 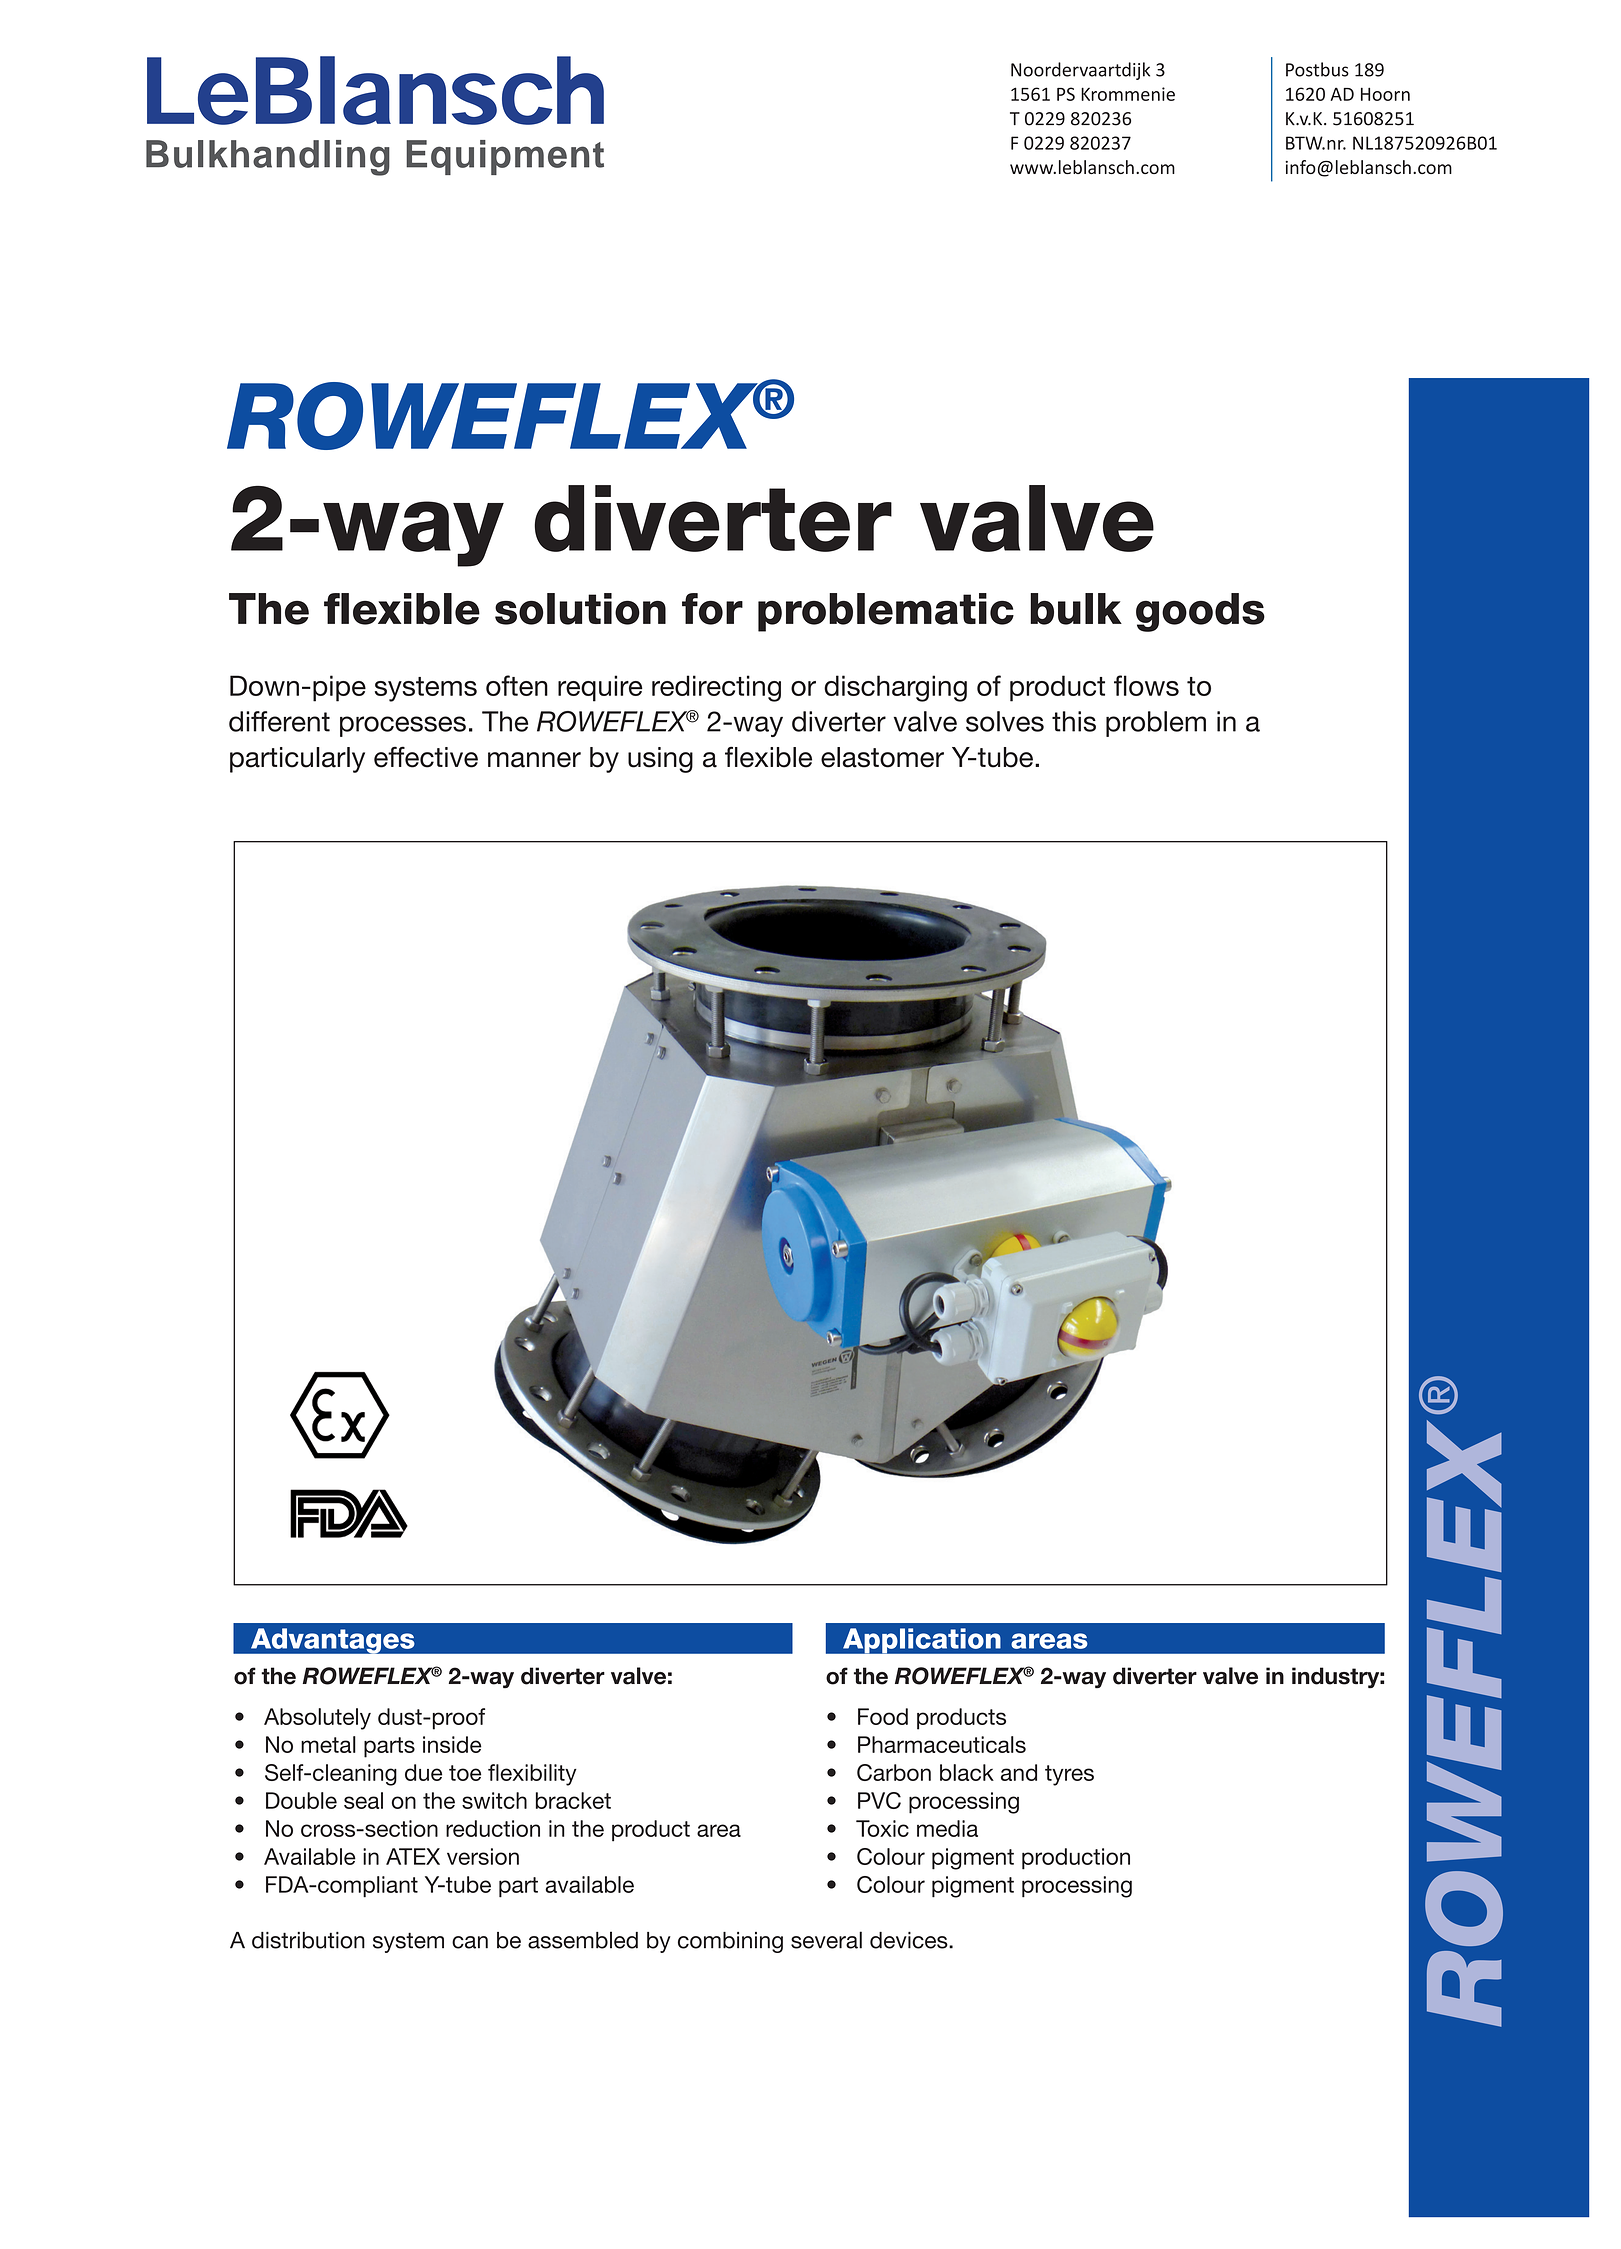 What do you see at coordinates (716, 688) in the page?
I see `redirecting` at bounding box center [716, 688].
